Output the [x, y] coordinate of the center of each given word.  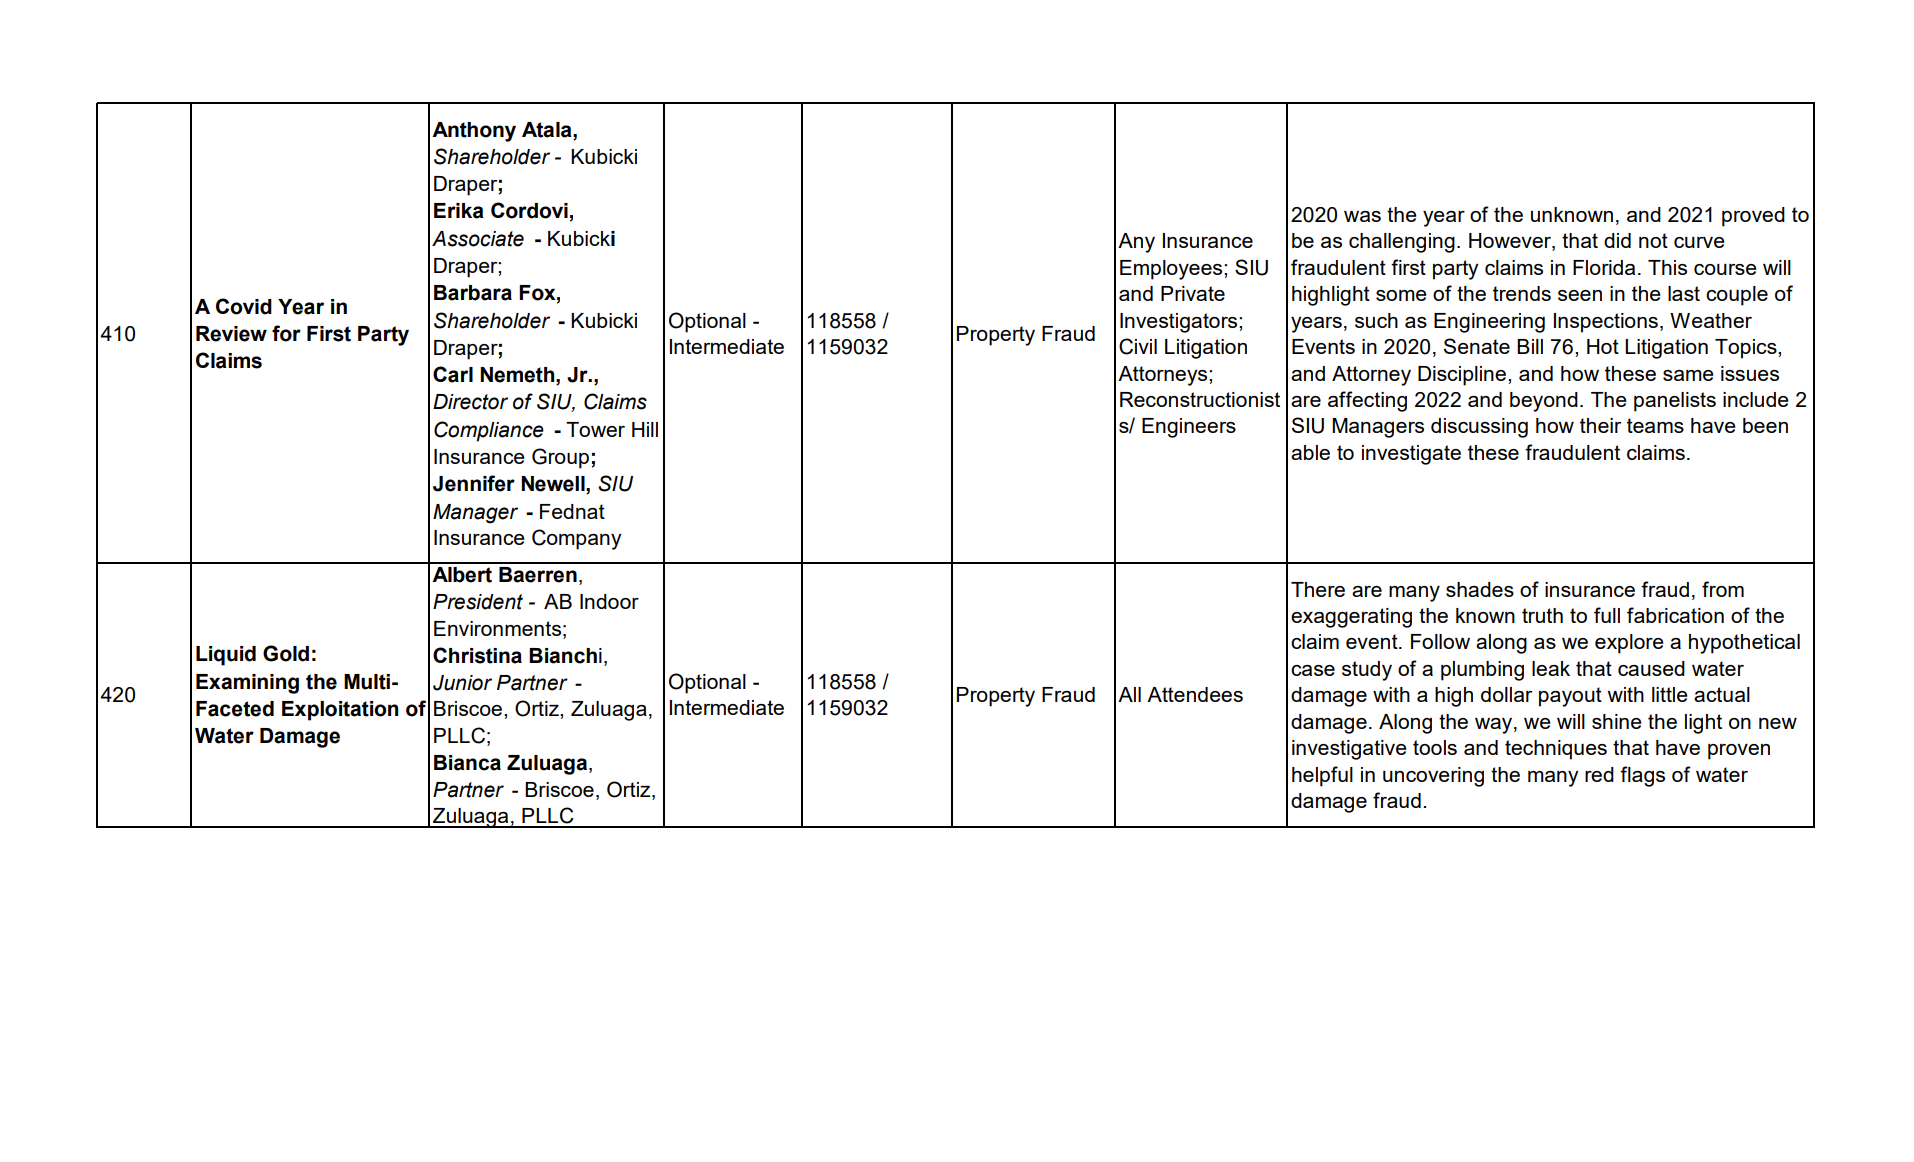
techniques [1556, 750]
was [1362, 216]
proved [1753, 217]
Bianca [467, 763]
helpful [1322, 776]
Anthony [474, 132]
